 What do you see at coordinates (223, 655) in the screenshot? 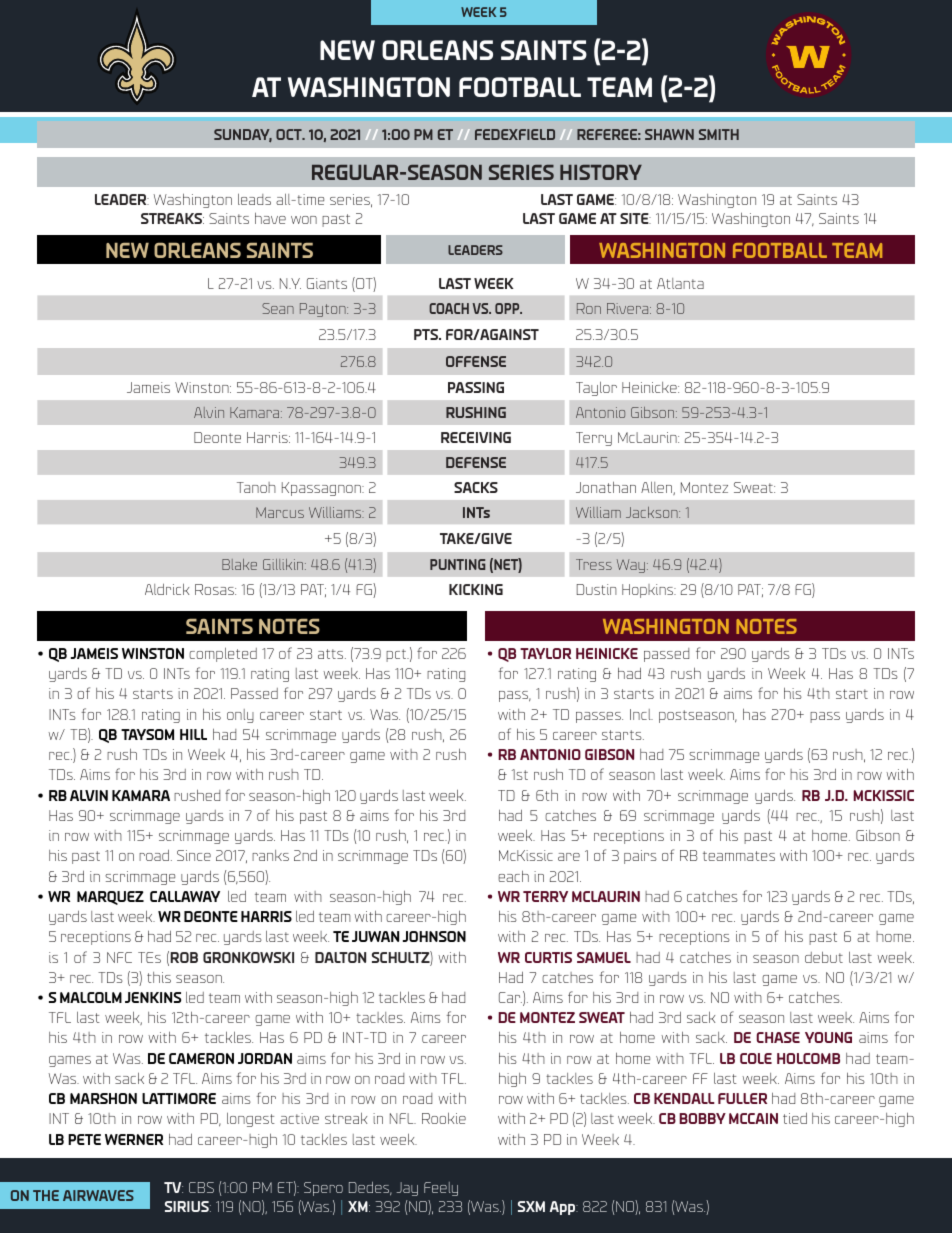
I see `completed` at bounding box center [223, 655].
